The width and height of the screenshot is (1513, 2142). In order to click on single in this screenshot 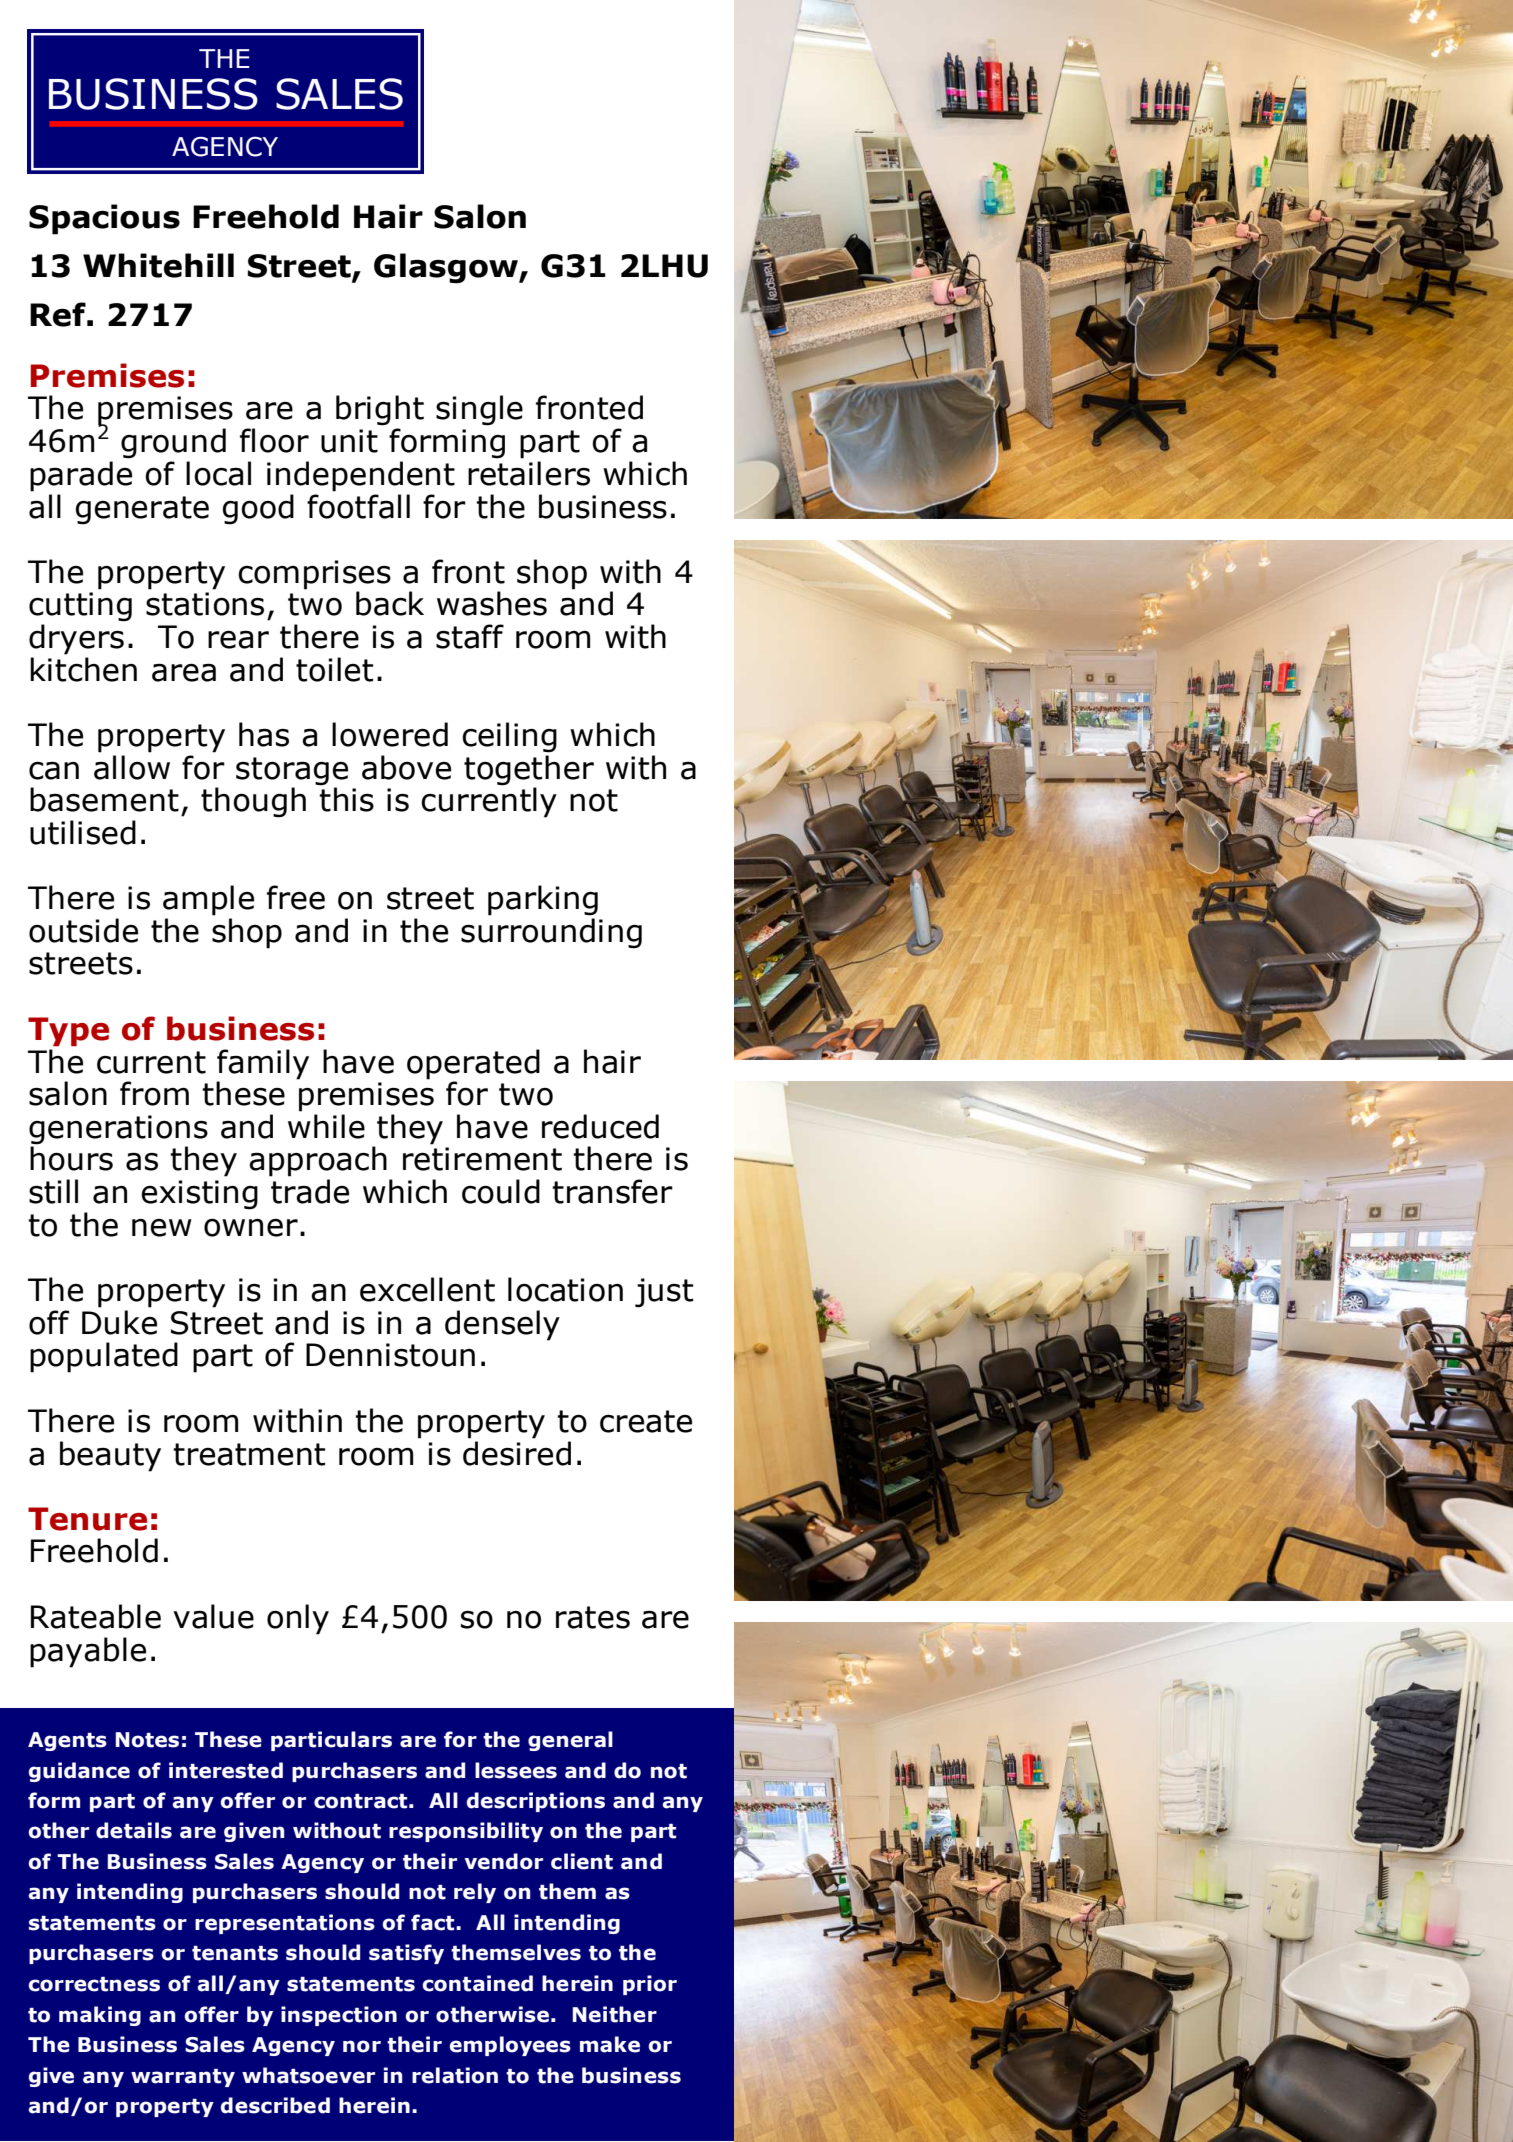, I will do `click(479, 410)`.
